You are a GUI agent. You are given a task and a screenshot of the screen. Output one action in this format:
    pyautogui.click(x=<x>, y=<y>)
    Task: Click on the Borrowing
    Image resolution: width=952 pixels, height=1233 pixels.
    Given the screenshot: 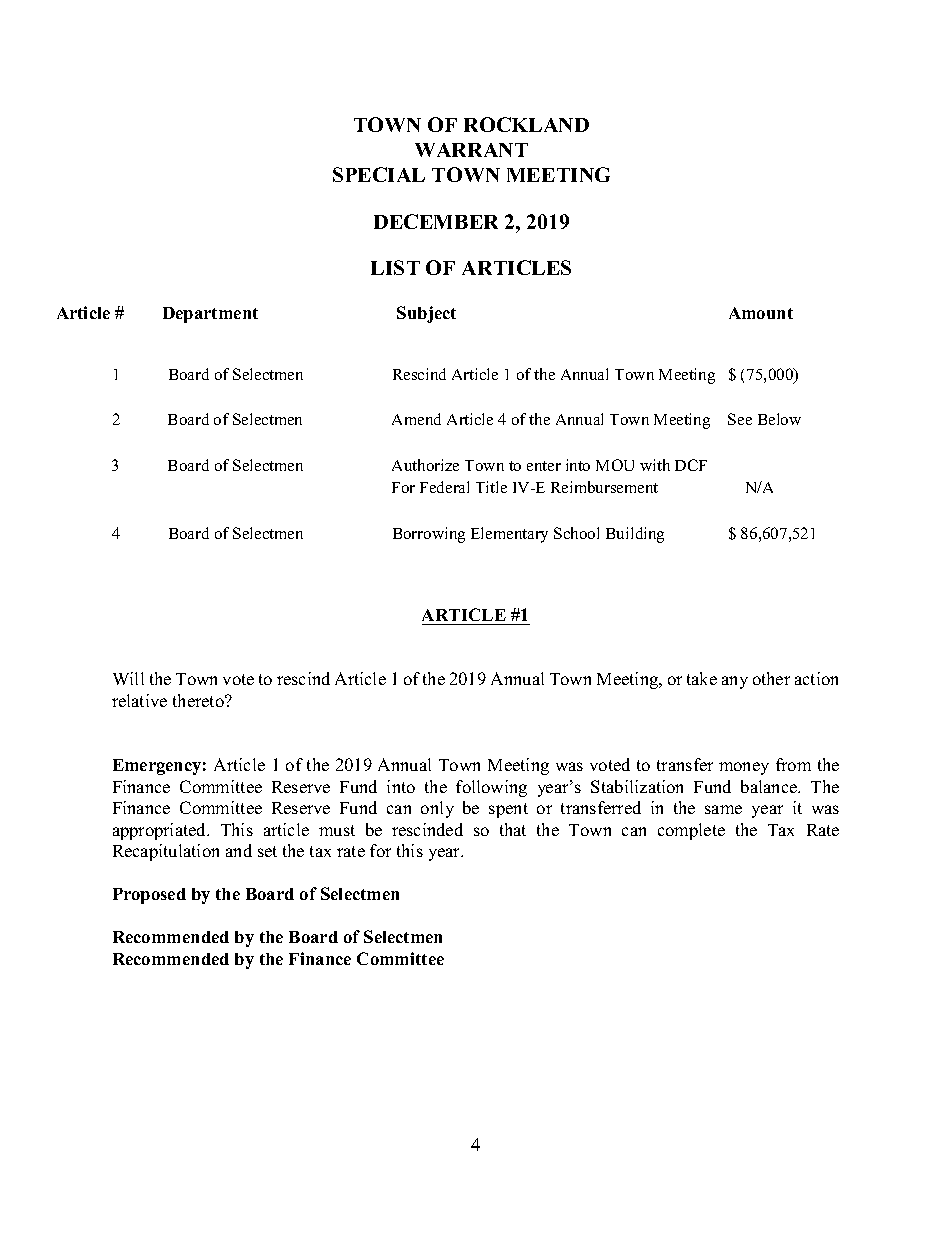 What is the action you would take?
    pyautogui.click(x=429, y=535)
